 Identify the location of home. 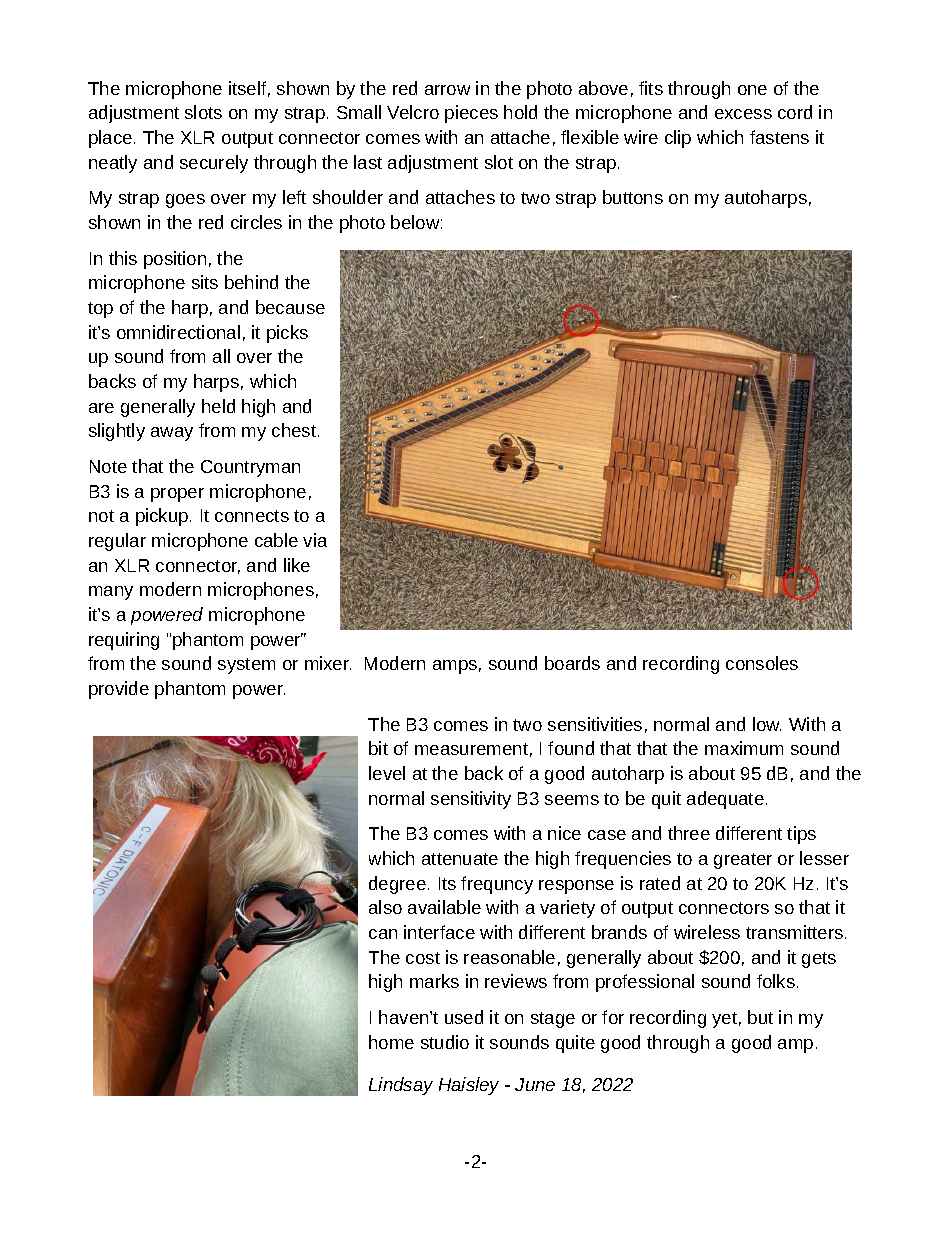
(391, 1042).
